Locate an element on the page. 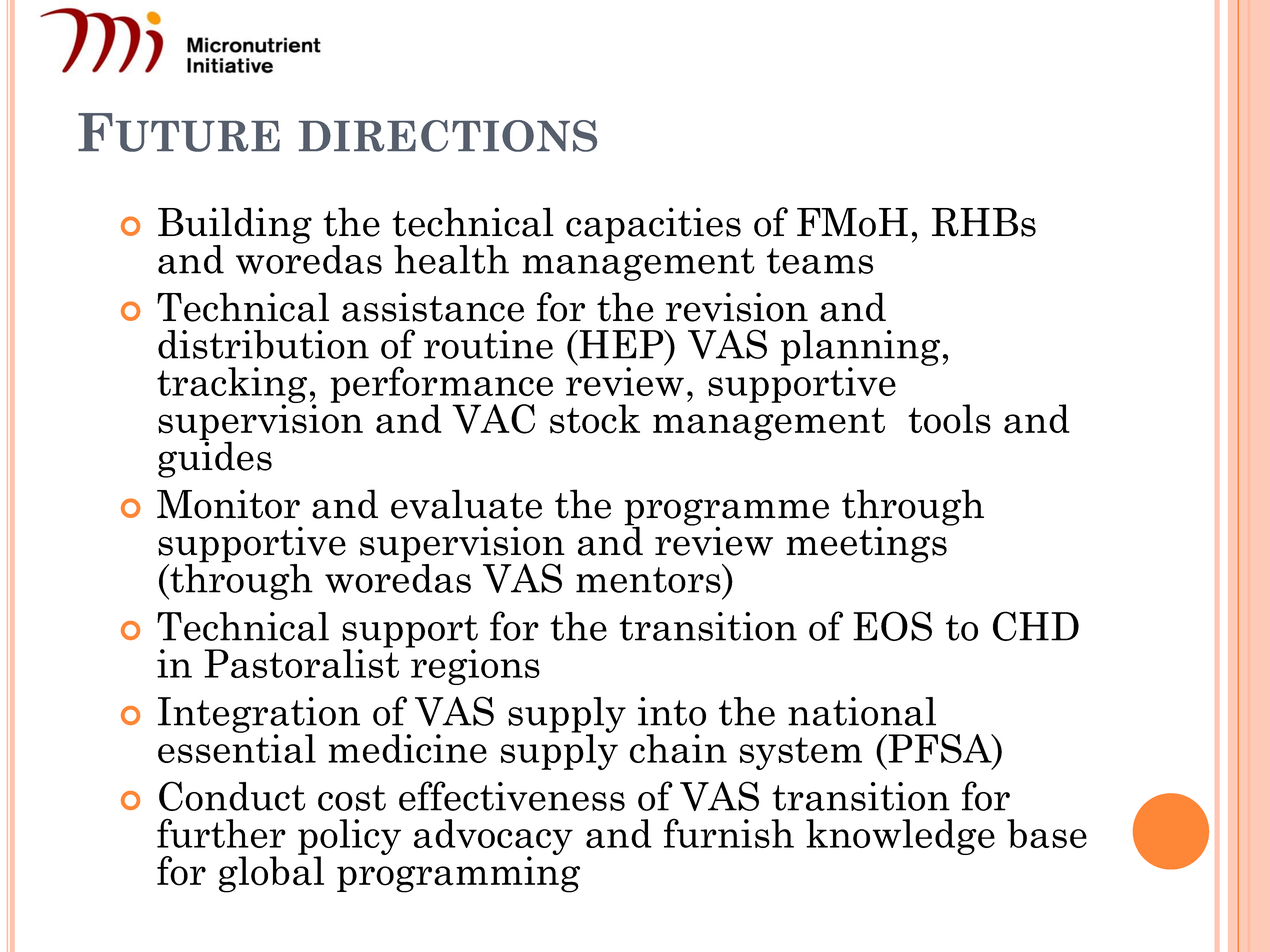 This document has width=1270, height=952. policy is located at coordinates (349, 838).
